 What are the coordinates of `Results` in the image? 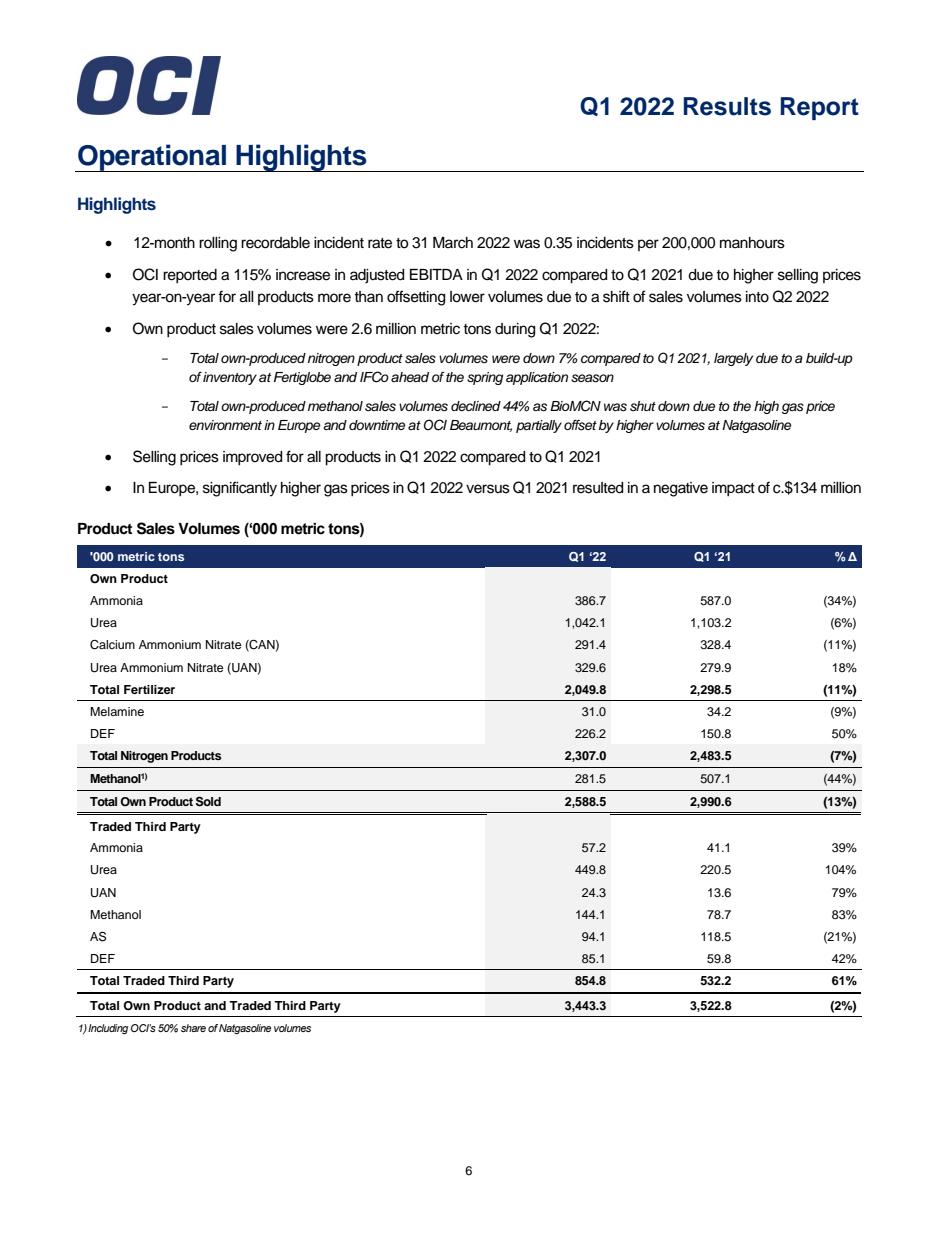 It's located at (727, 106).
